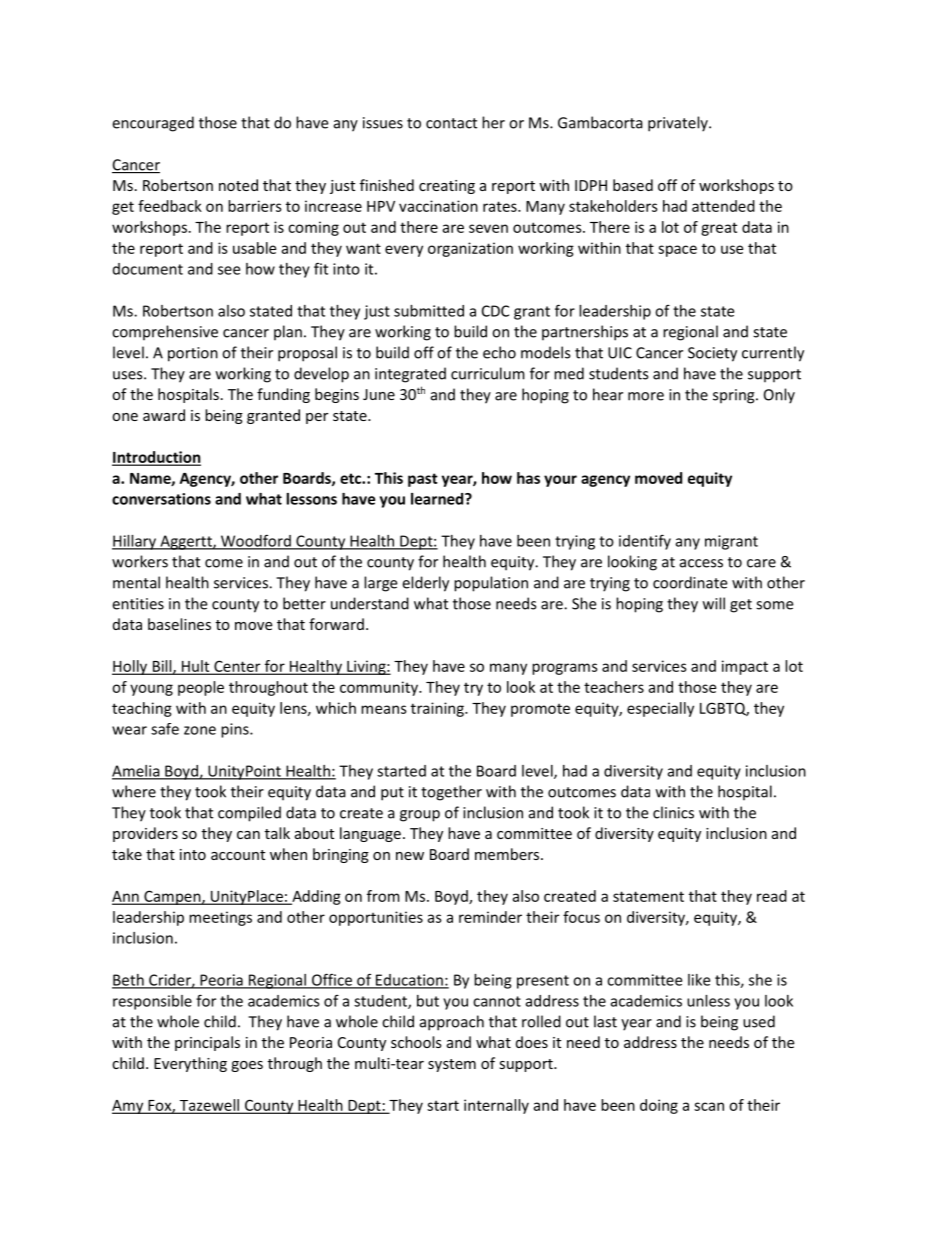  I want to click on clinics, so click(673, 812).
